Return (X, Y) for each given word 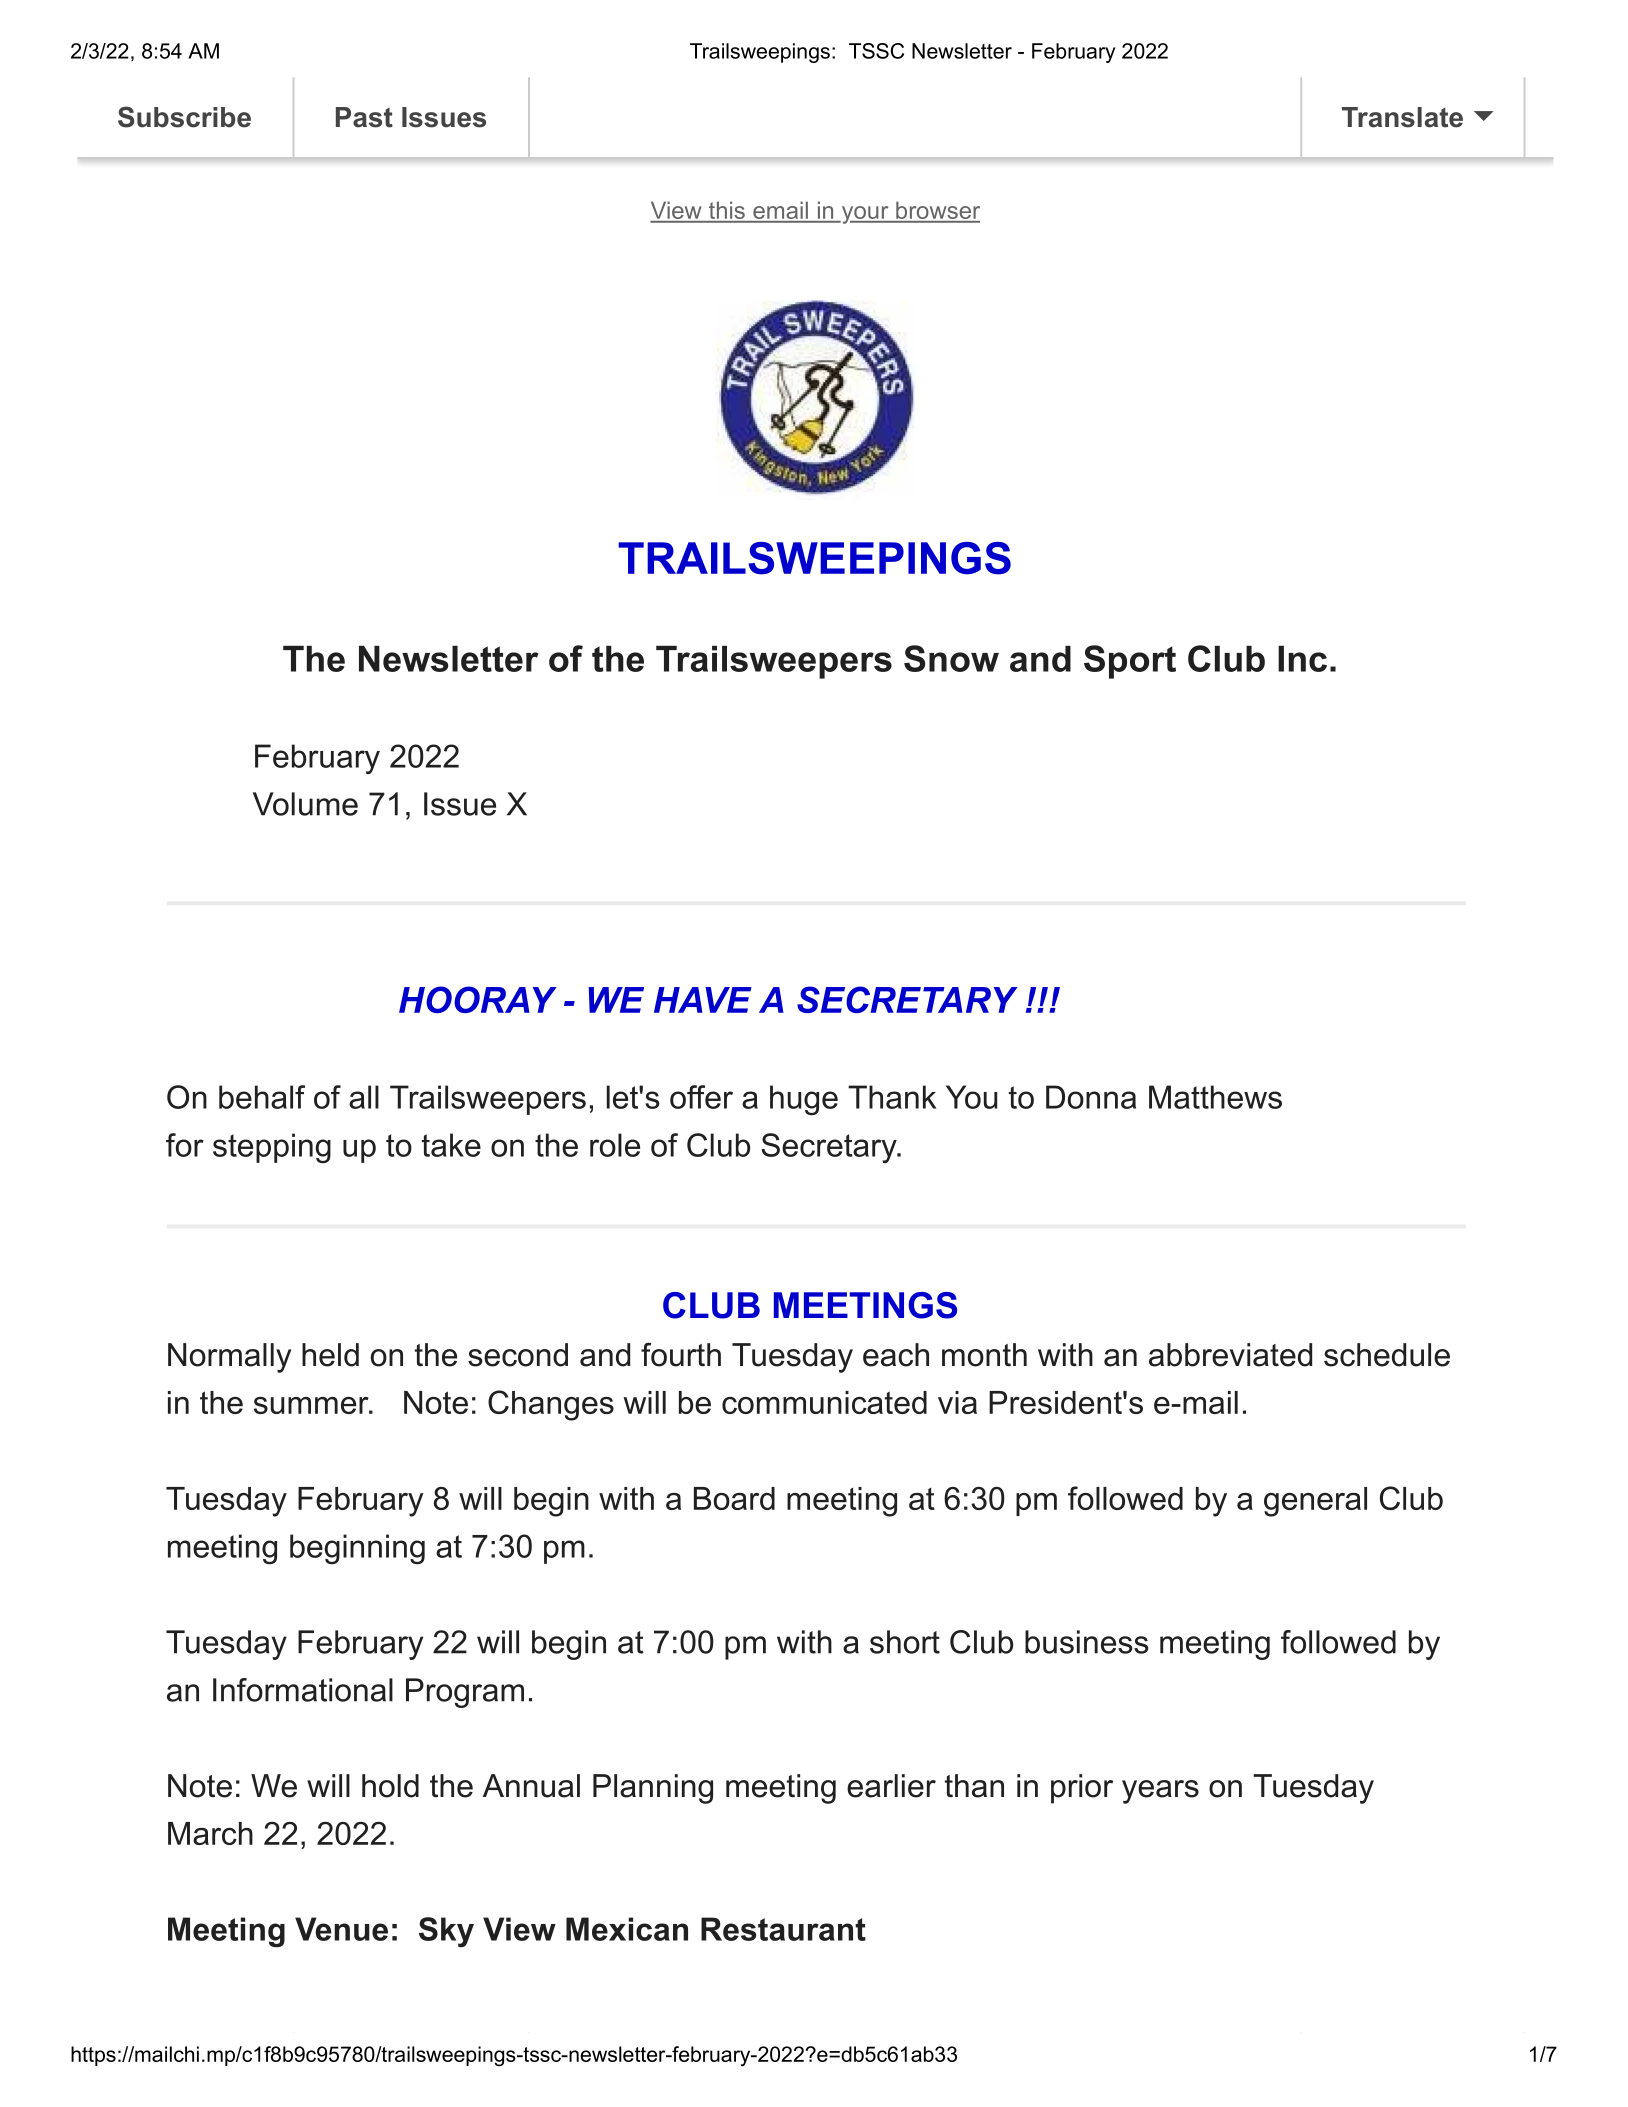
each (896, 1355)
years (1160, 1792)
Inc (1302, 659)
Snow (951, 658)
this (727, 211)
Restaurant (783, 1929)
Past (364, 117)
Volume (305, 804)
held (330, 1355)
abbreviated (1230, 1355)
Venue (341, 1929)
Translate (1402, 117)
